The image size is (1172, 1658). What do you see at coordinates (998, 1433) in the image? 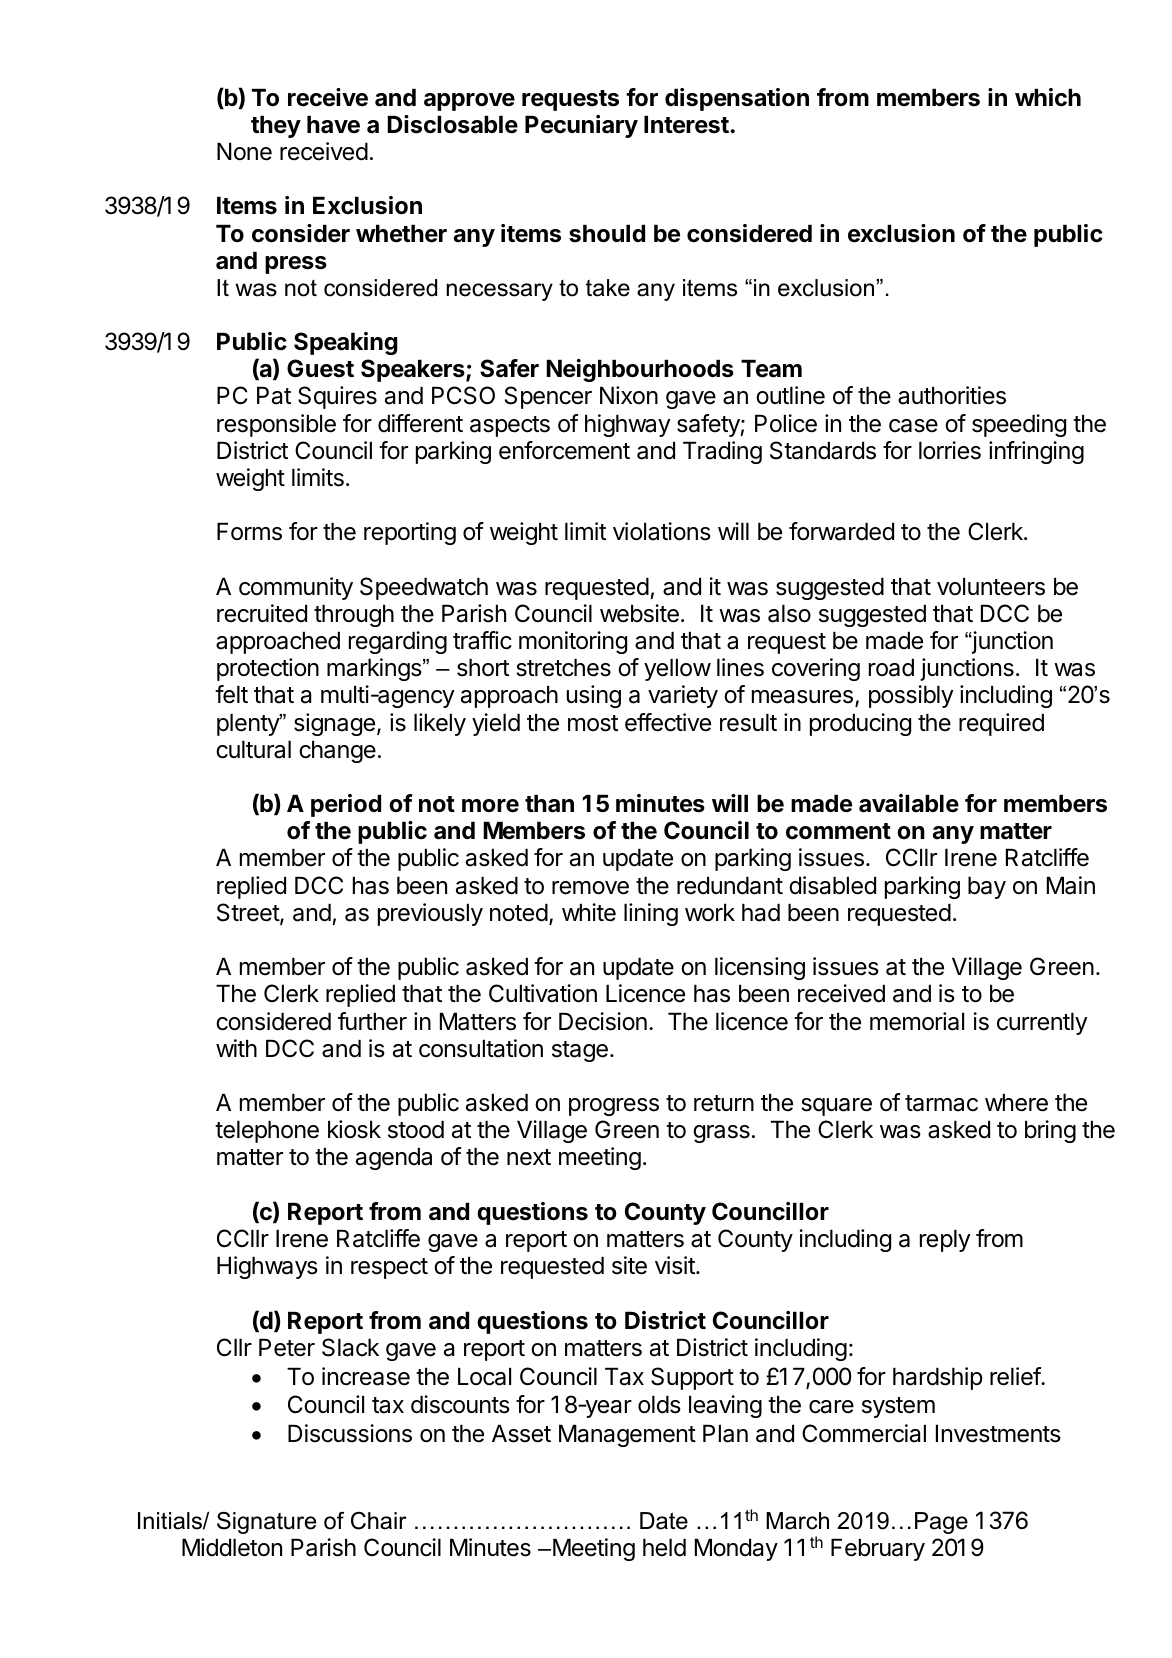
I see `Investments` at bounding box center [998, 1433].
